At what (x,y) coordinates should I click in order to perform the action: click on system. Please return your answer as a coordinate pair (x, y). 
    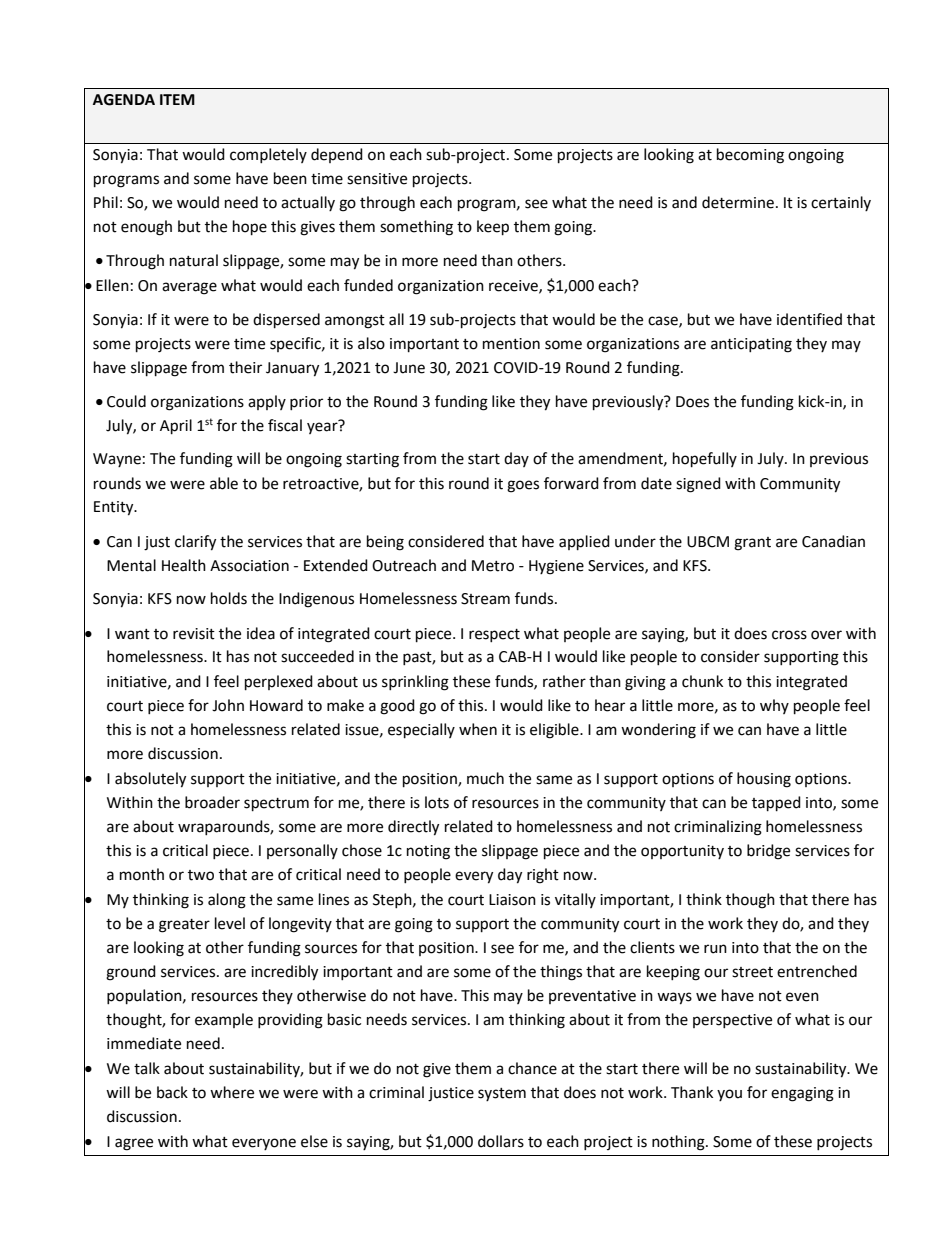
    Looking at the image, I should click on (502, 1094).
